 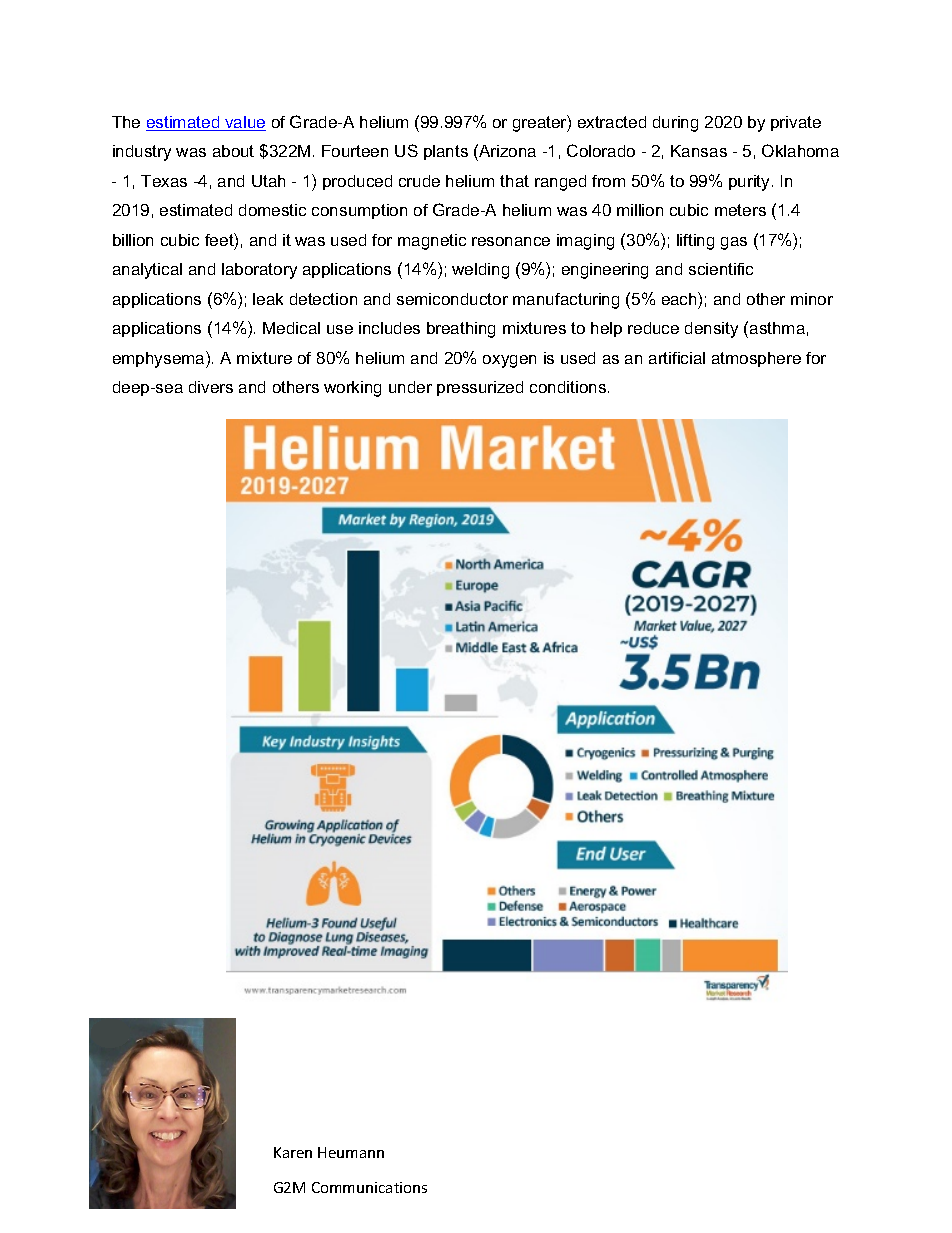 What do you see at coordinates (480, 388) in the document?
I see `pressurized` at bounding box center [480, 388].
